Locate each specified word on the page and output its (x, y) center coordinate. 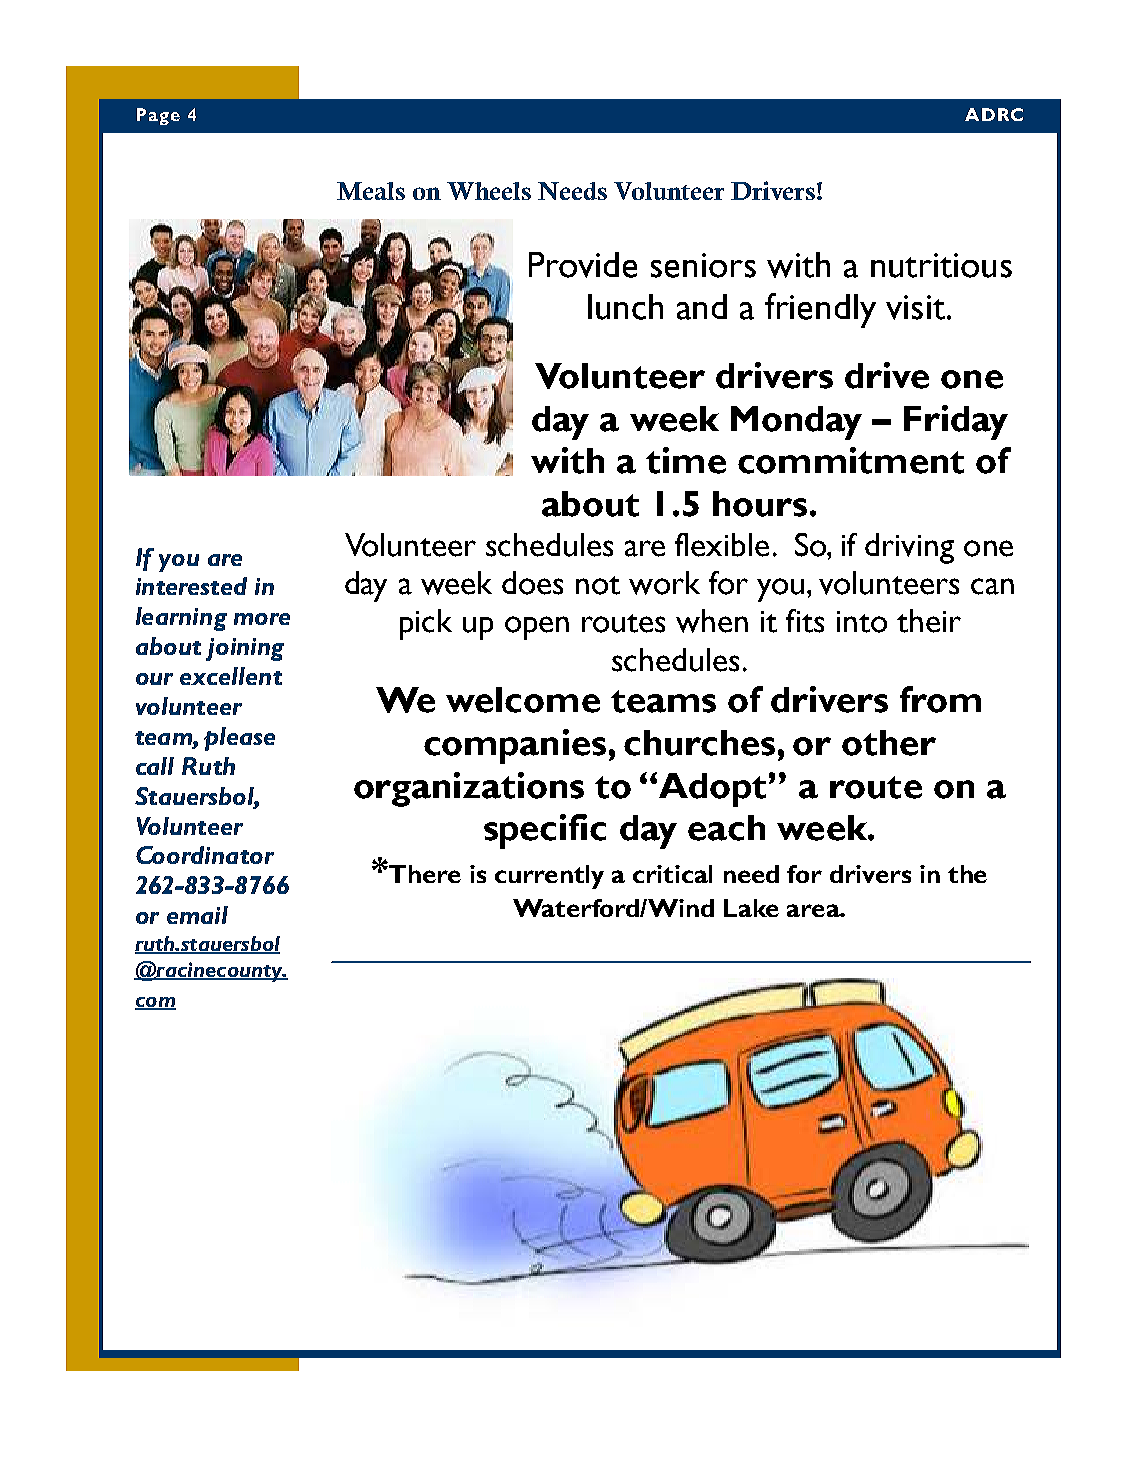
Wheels (489, 191)
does (532, 583)
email (197, 915)
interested (191, 586)
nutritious (941, 265)
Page (158, 116)
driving (909, 548)
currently (549, 877)
